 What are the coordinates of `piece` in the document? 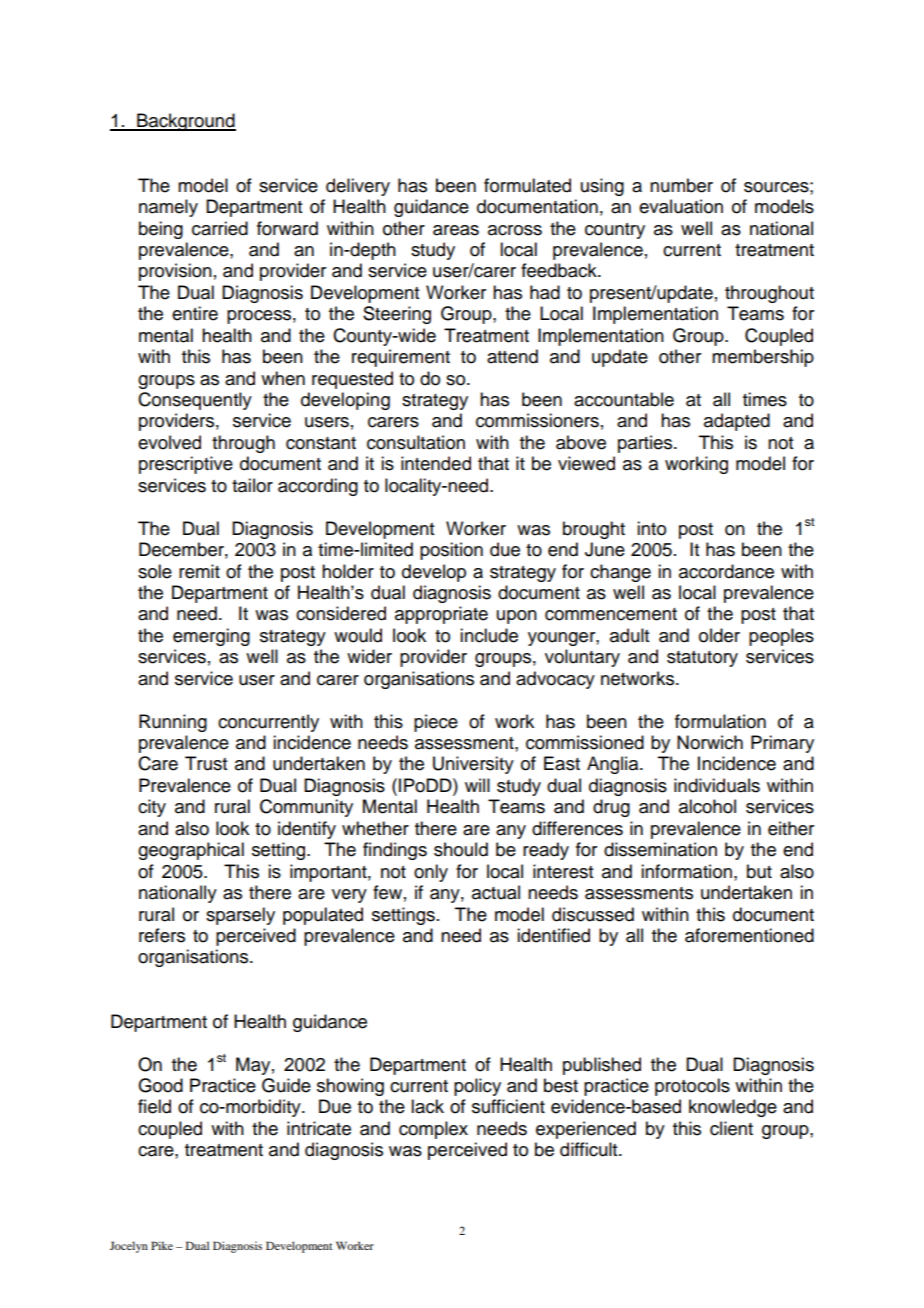 It's located at (436, 723).
